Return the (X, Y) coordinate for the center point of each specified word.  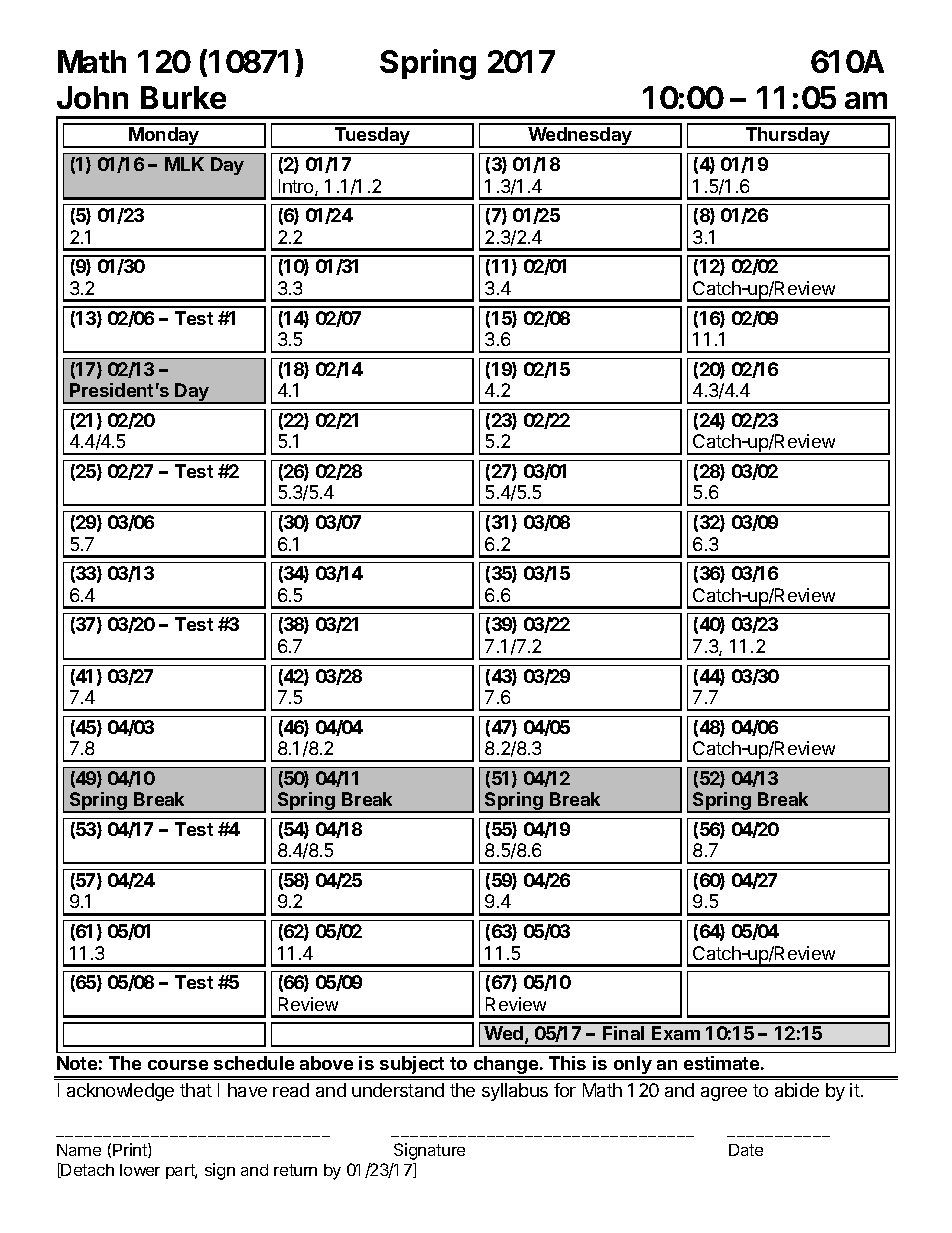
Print (131, 1150)
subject (412, 1066)
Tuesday (372, 137)
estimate (721, 1063)
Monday (164, 137)
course (178, 1065)
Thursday (788, 137)
